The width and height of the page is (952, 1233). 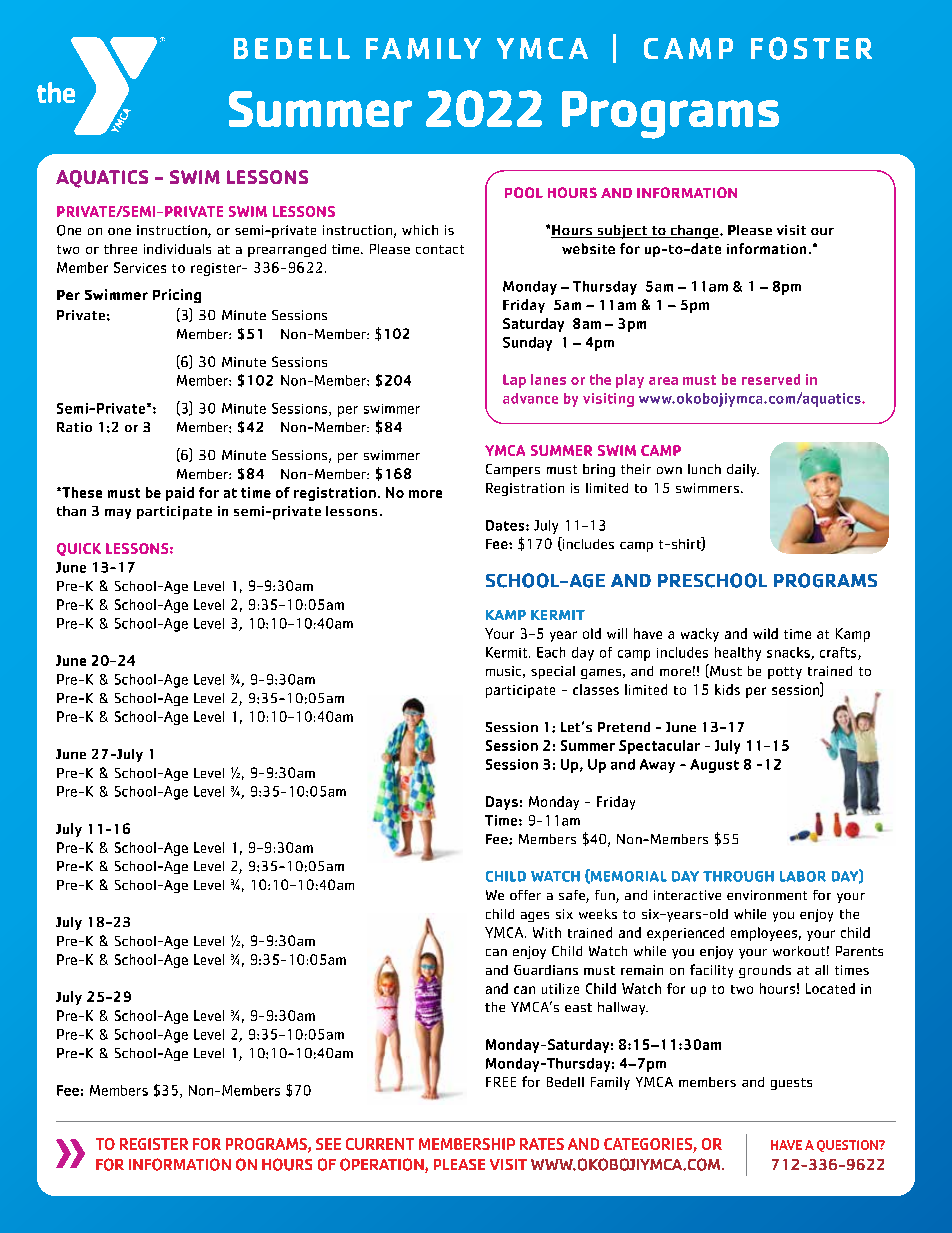 What do you see at coordinates (177, 249) in the page?
I see `individuals` at bounding box center [177, 249].
